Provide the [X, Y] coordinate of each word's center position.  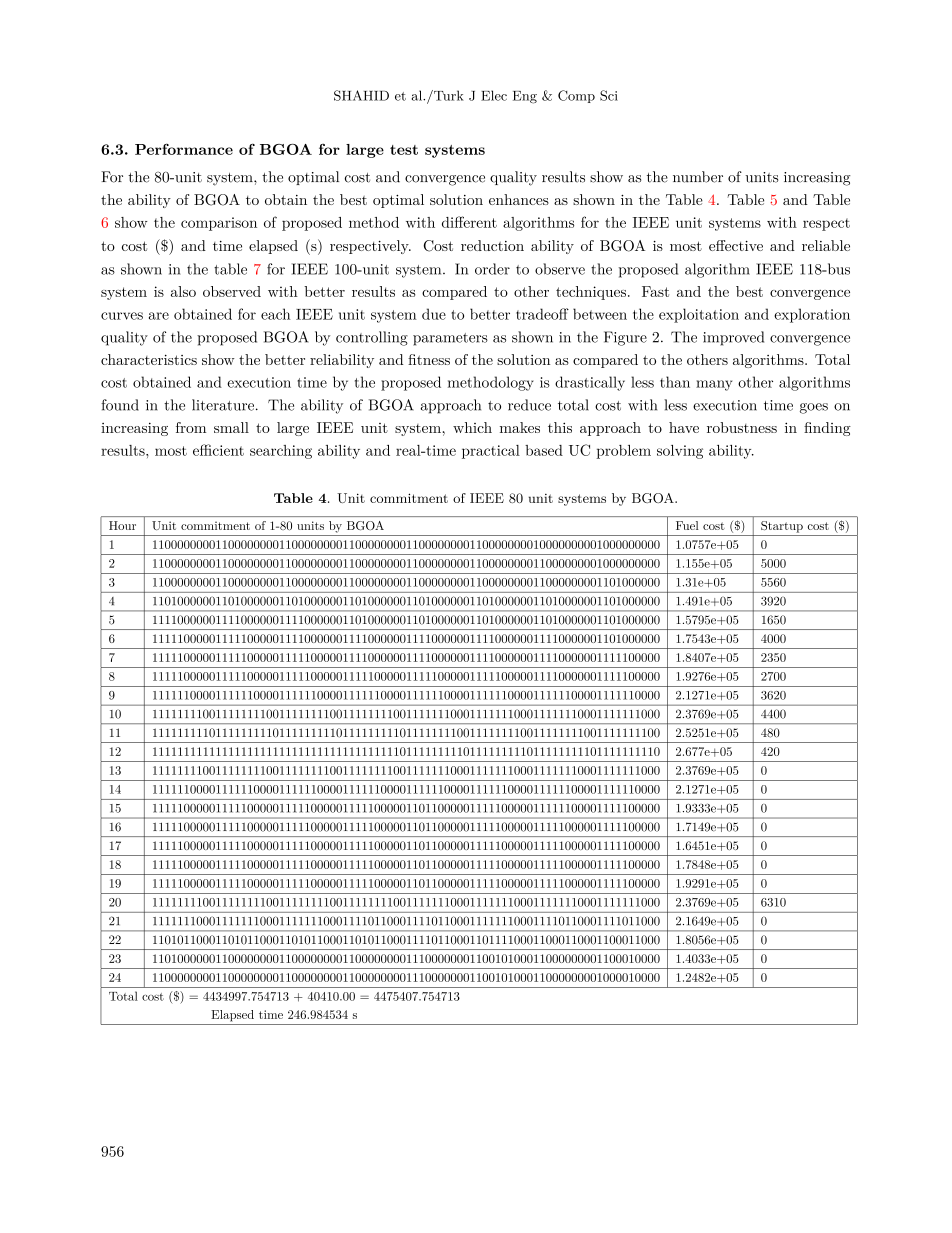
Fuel [687, 525]
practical [491, 452]
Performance [184, 149]
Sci [609, 95]
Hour [122, 525]
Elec [494, 95]
